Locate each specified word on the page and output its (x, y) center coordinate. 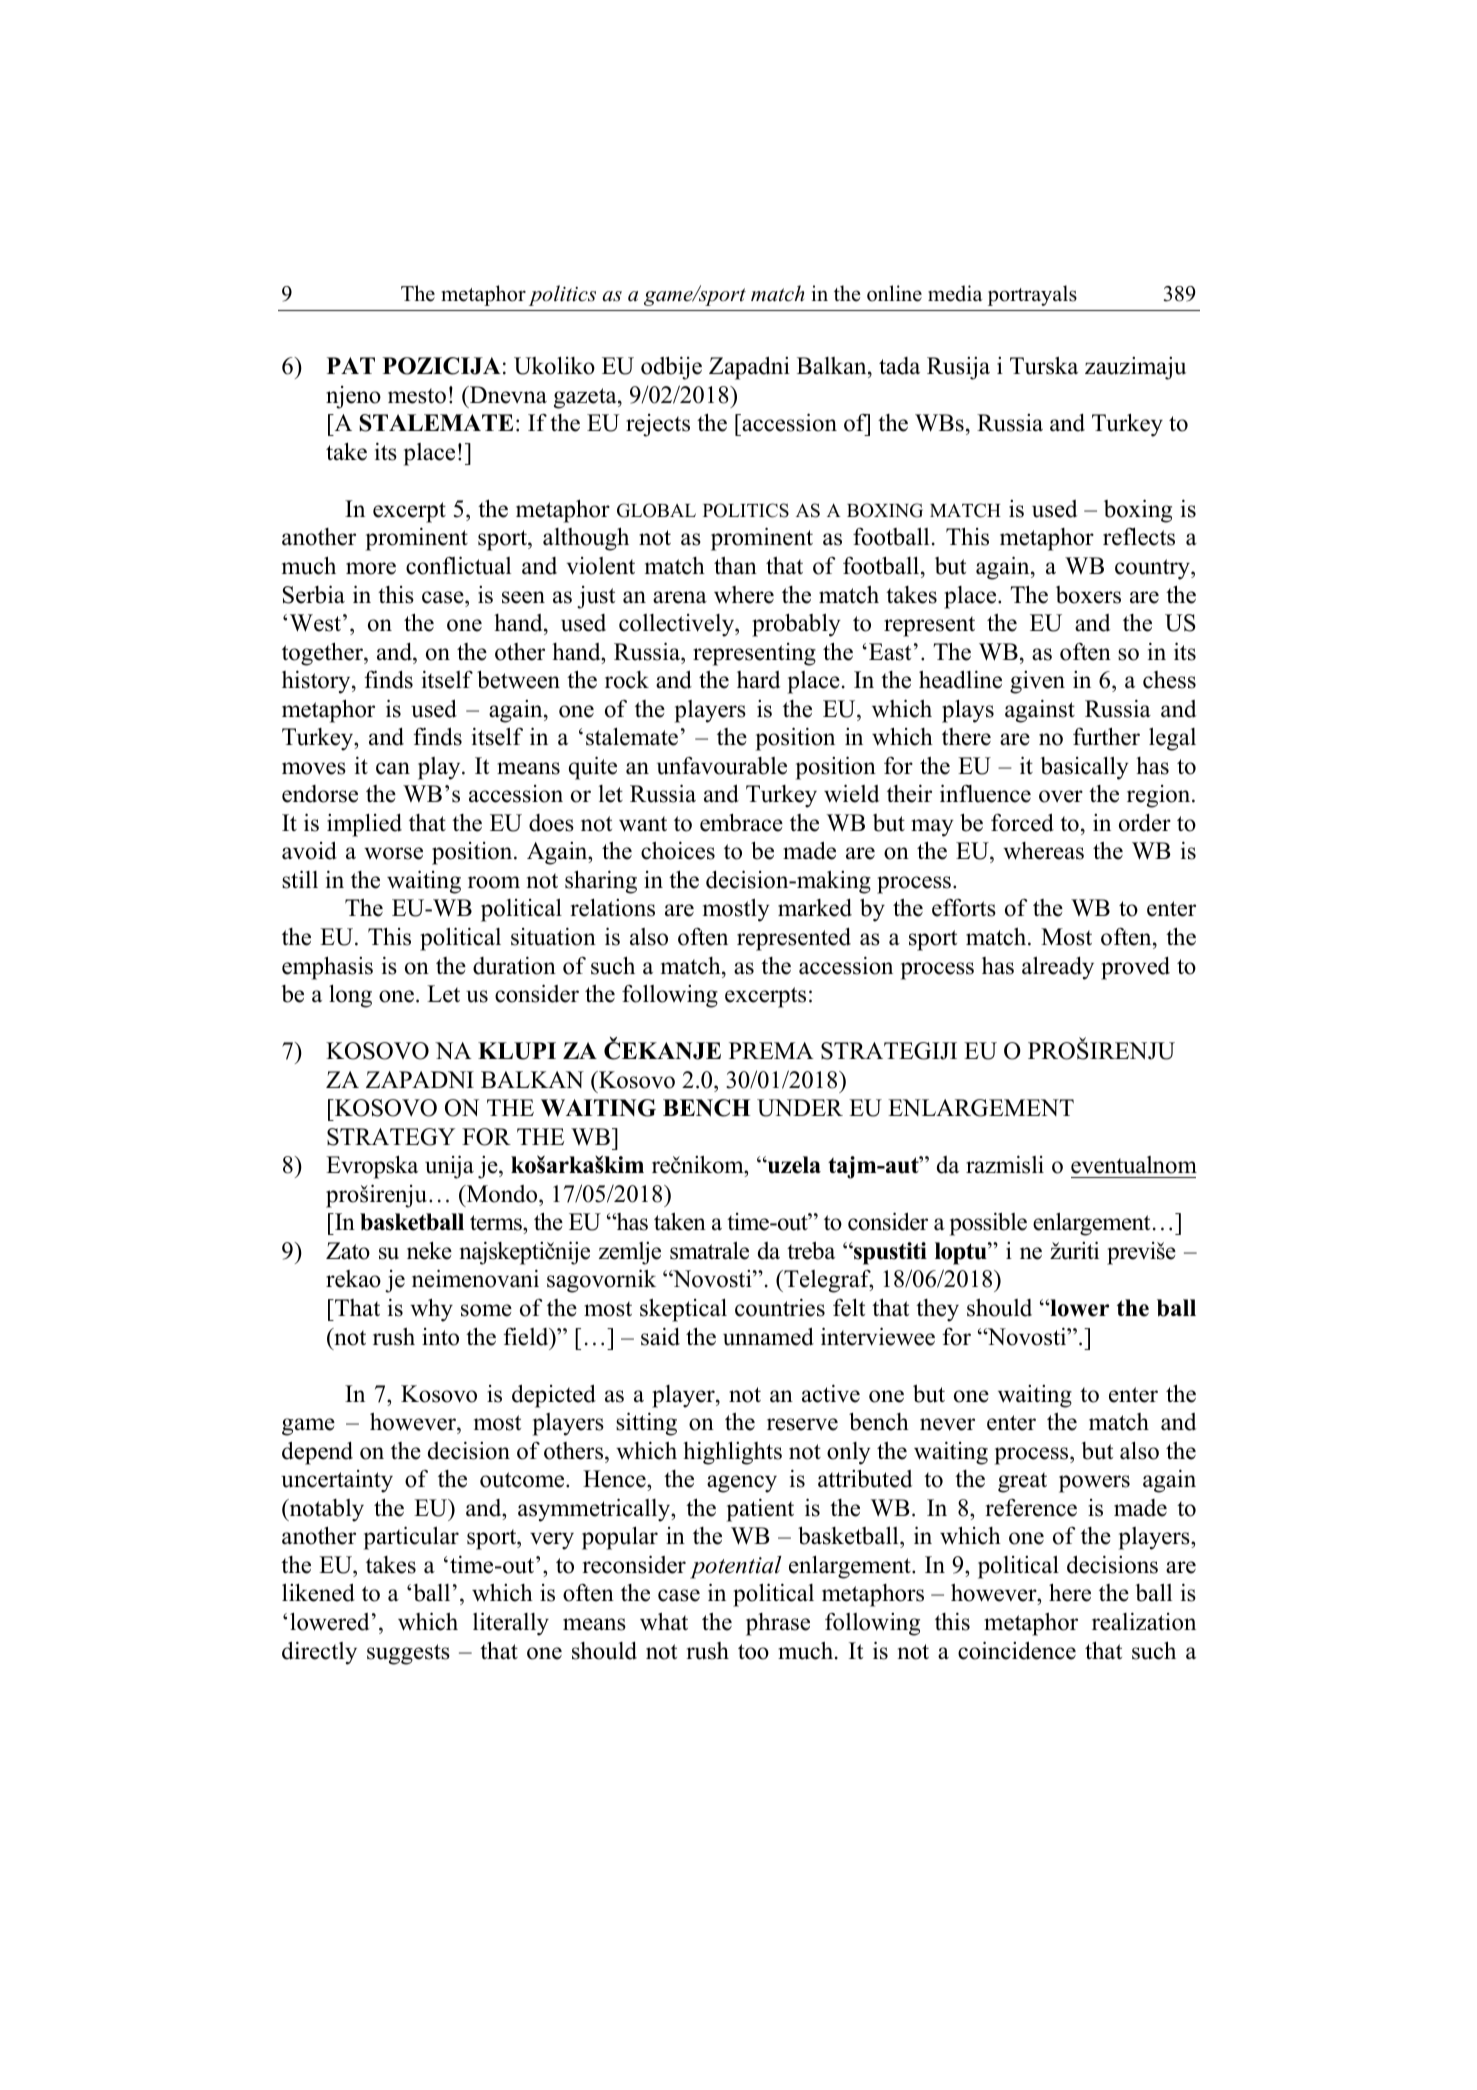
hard (758, 680)
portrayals (1032, 295)
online (894, 293)
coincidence (1017, 1650)
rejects (658, 425)
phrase (778, 1624)
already (1058, 968)
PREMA (771, 1050)
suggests (408, 1654)
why (431, 1310)
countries (780, 1307)
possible (988, 1224)
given (1037, 682)
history (317, 682)
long (350, 996)
